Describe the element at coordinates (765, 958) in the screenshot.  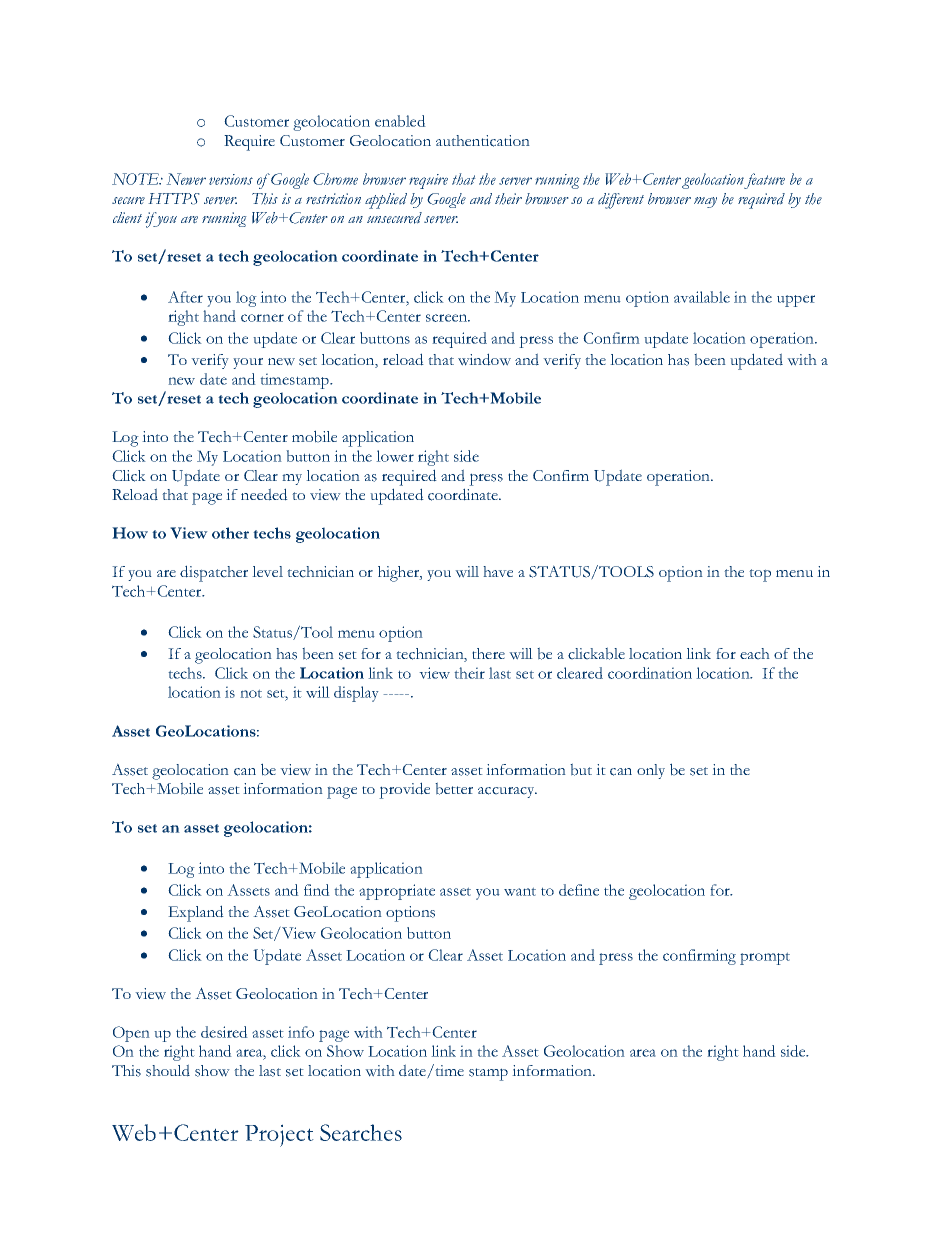
I see `prompt` at that location.
